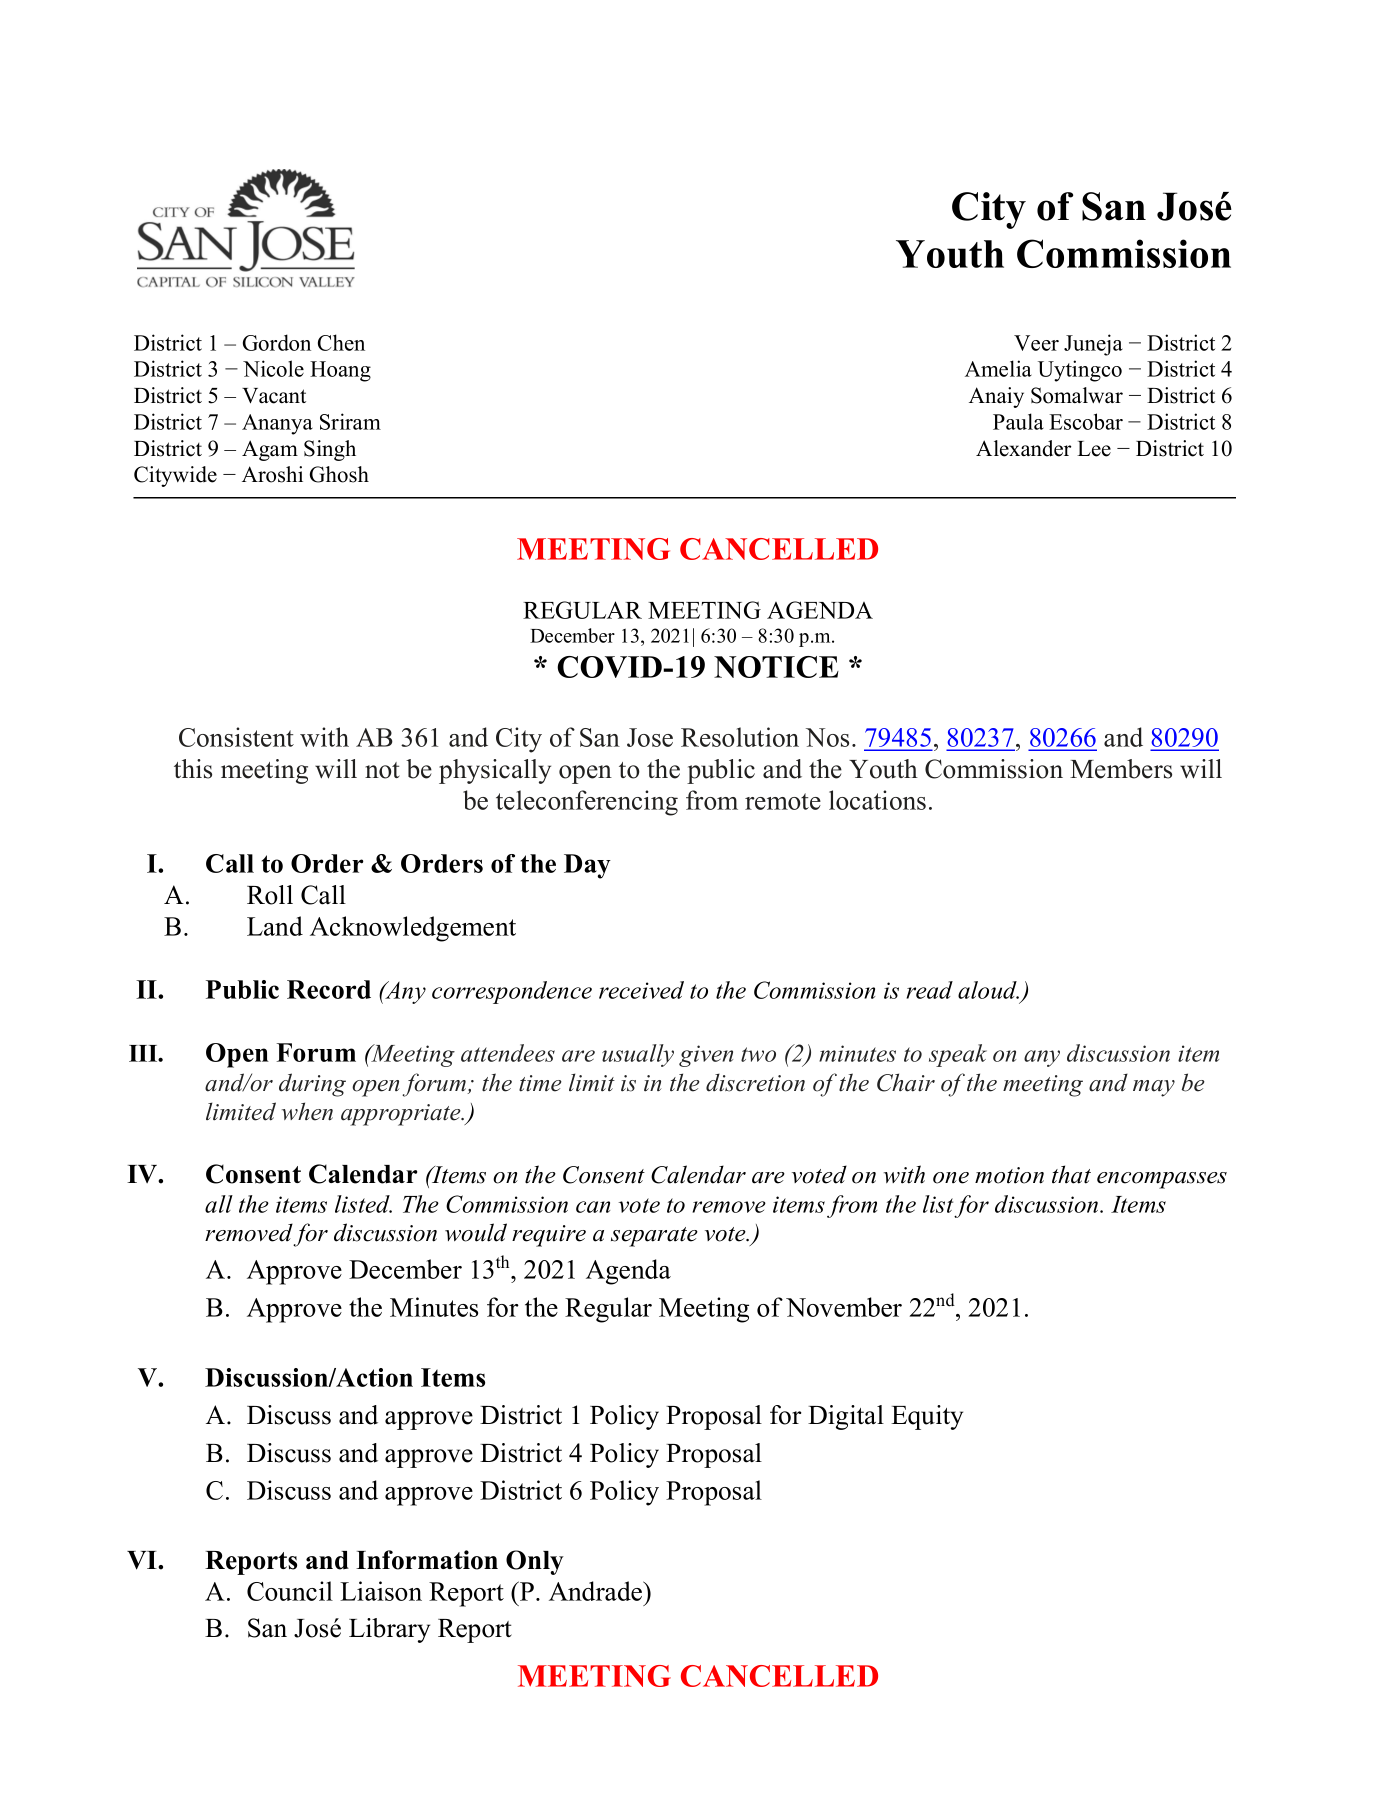 This document has height=1808, width=1397. I want to click on Nicole, so click(273, 368).
